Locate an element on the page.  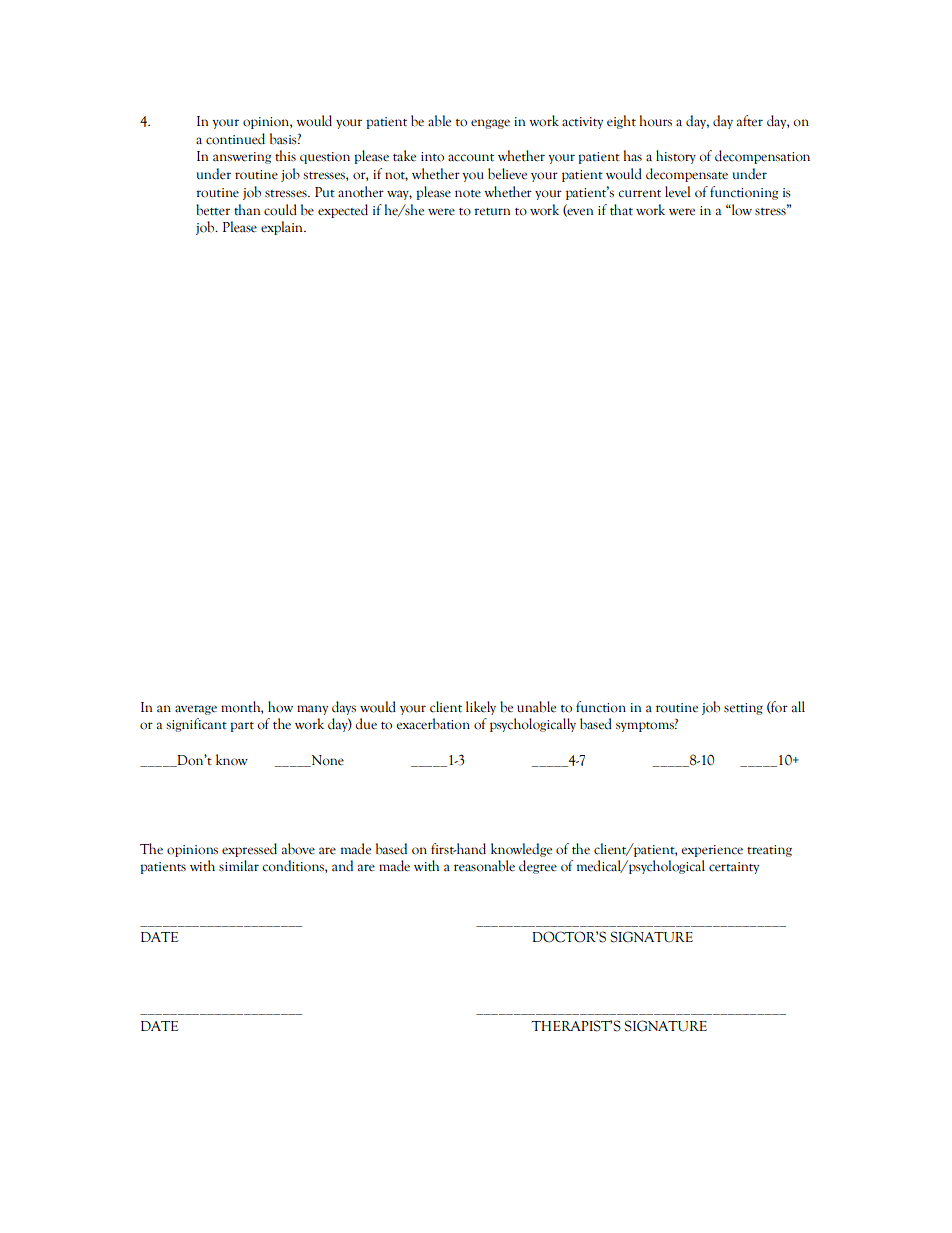
how is located at coordinates (280, 707).
